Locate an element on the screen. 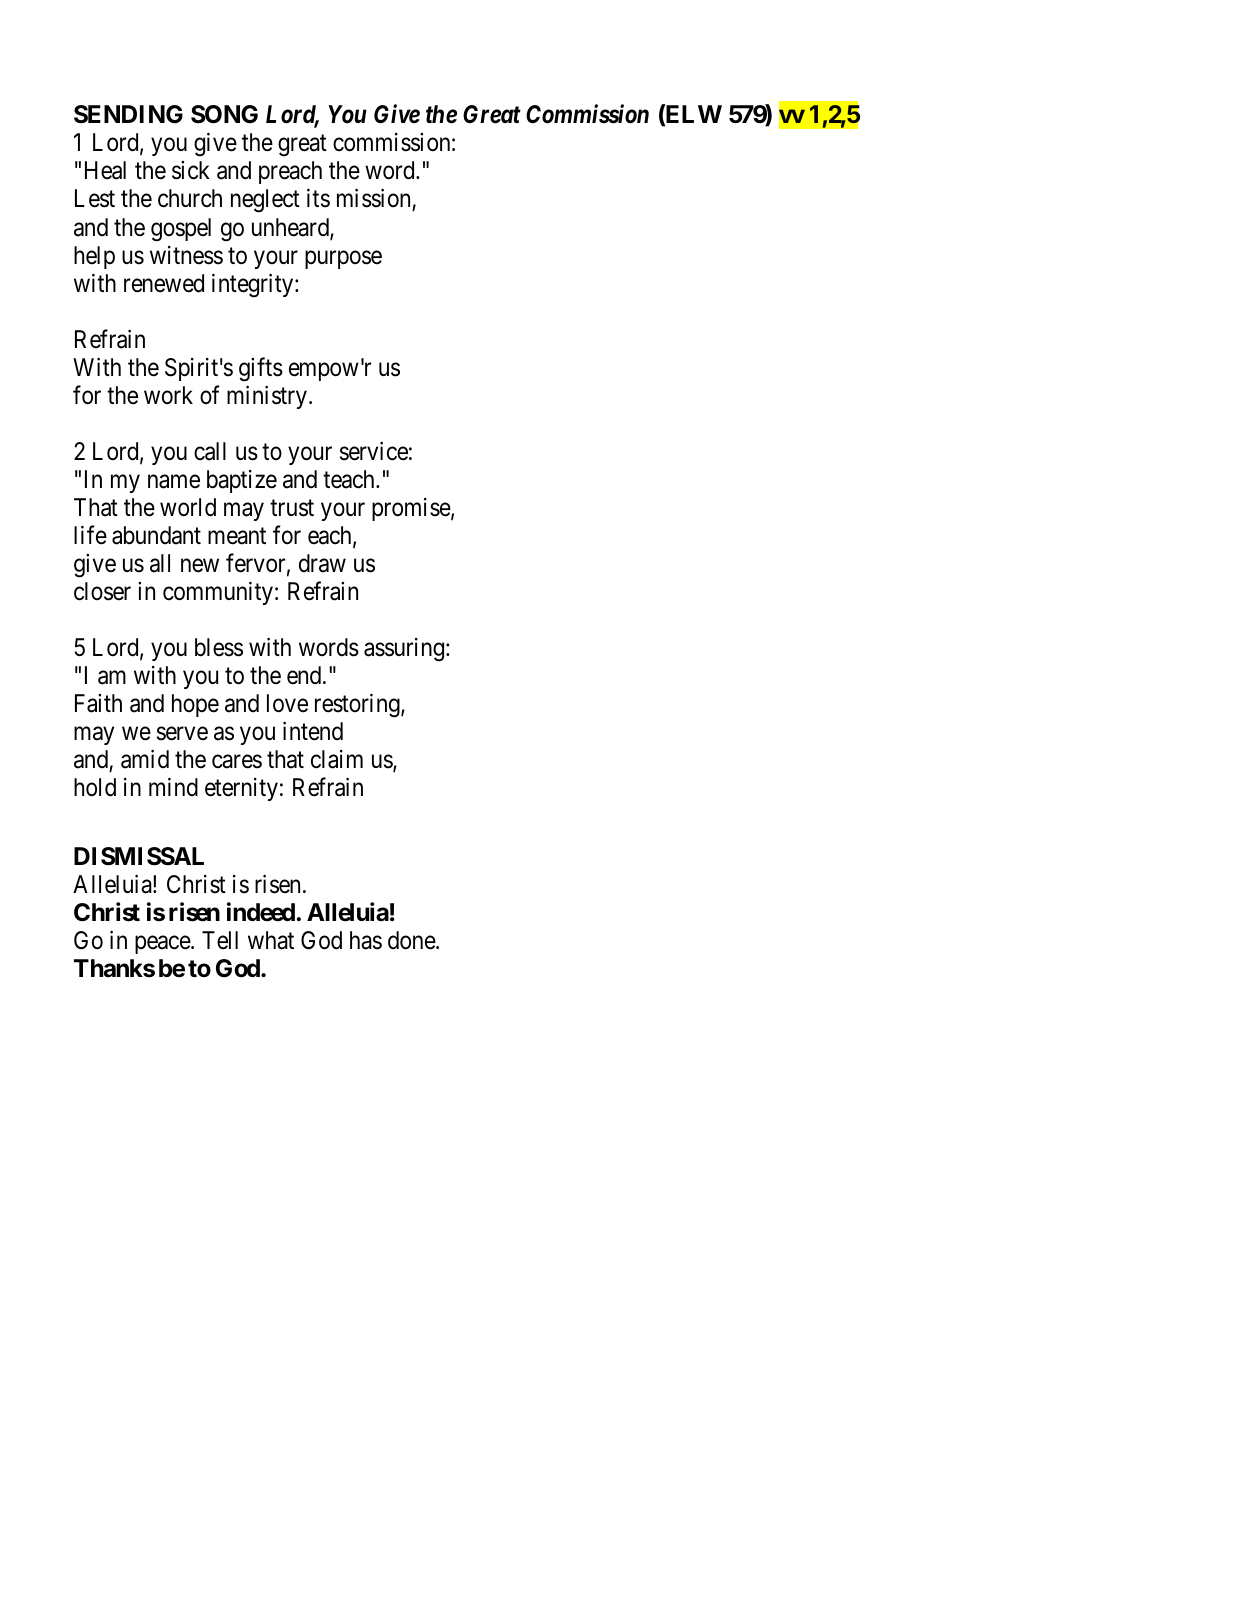 The image size is (1244, 1609). abundant is located at coordinates (156, 535).
